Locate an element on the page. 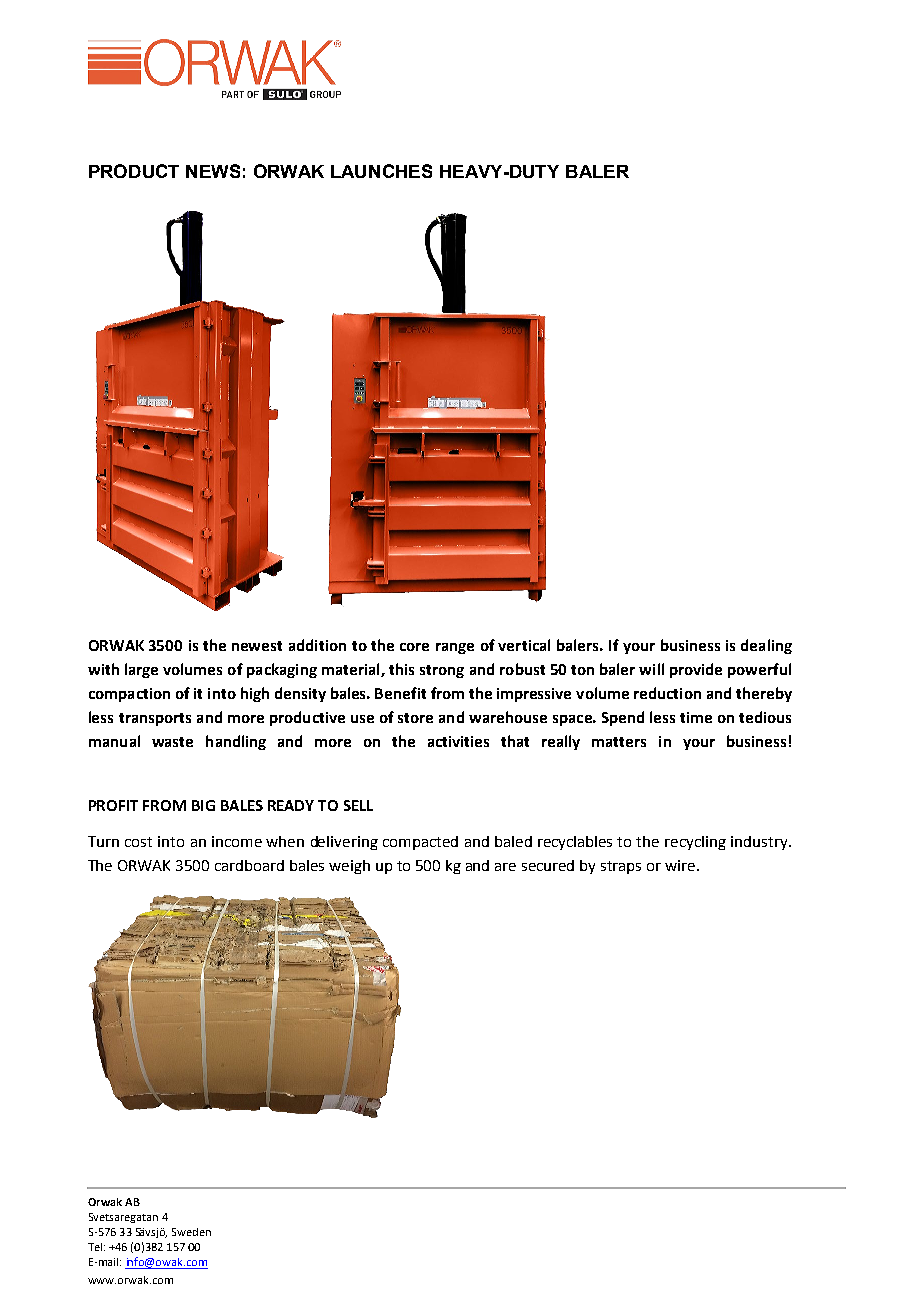 This image has height=1308, width=924. NEWS is located at coordinates (213, 171).
